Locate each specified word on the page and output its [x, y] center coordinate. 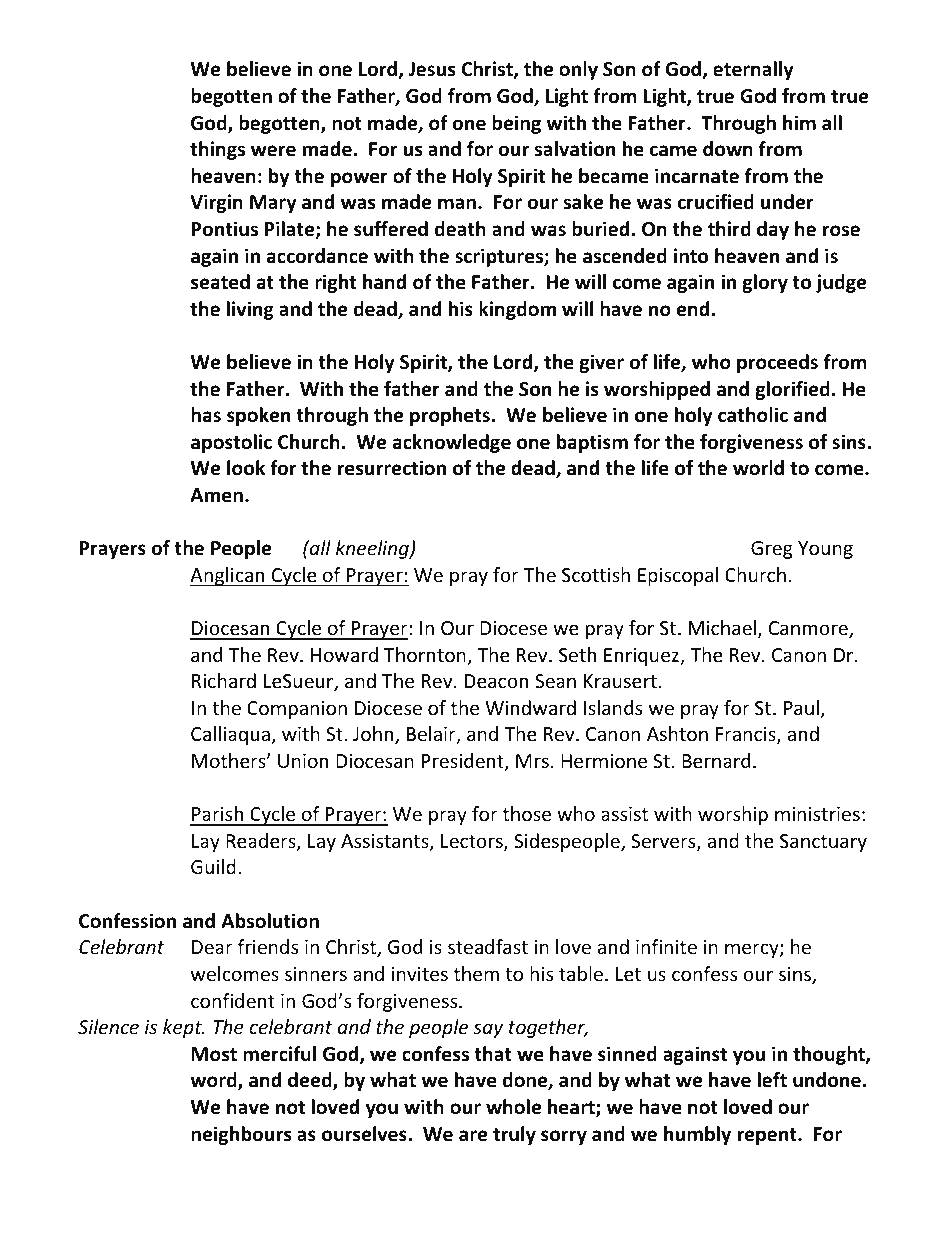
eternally [753, 70]
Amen [216, 495]
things [217, 150]
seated [220, 282]
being [516, 124]
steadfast [488, 946]
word [214, 1081]
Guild [213, 866]
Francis [747, 735]
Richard [224, 680]
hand [384, 282]
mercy [753, 950]
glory [765, 283]
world [758, 468]
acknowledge [452, 443]
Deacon [496, 681]
